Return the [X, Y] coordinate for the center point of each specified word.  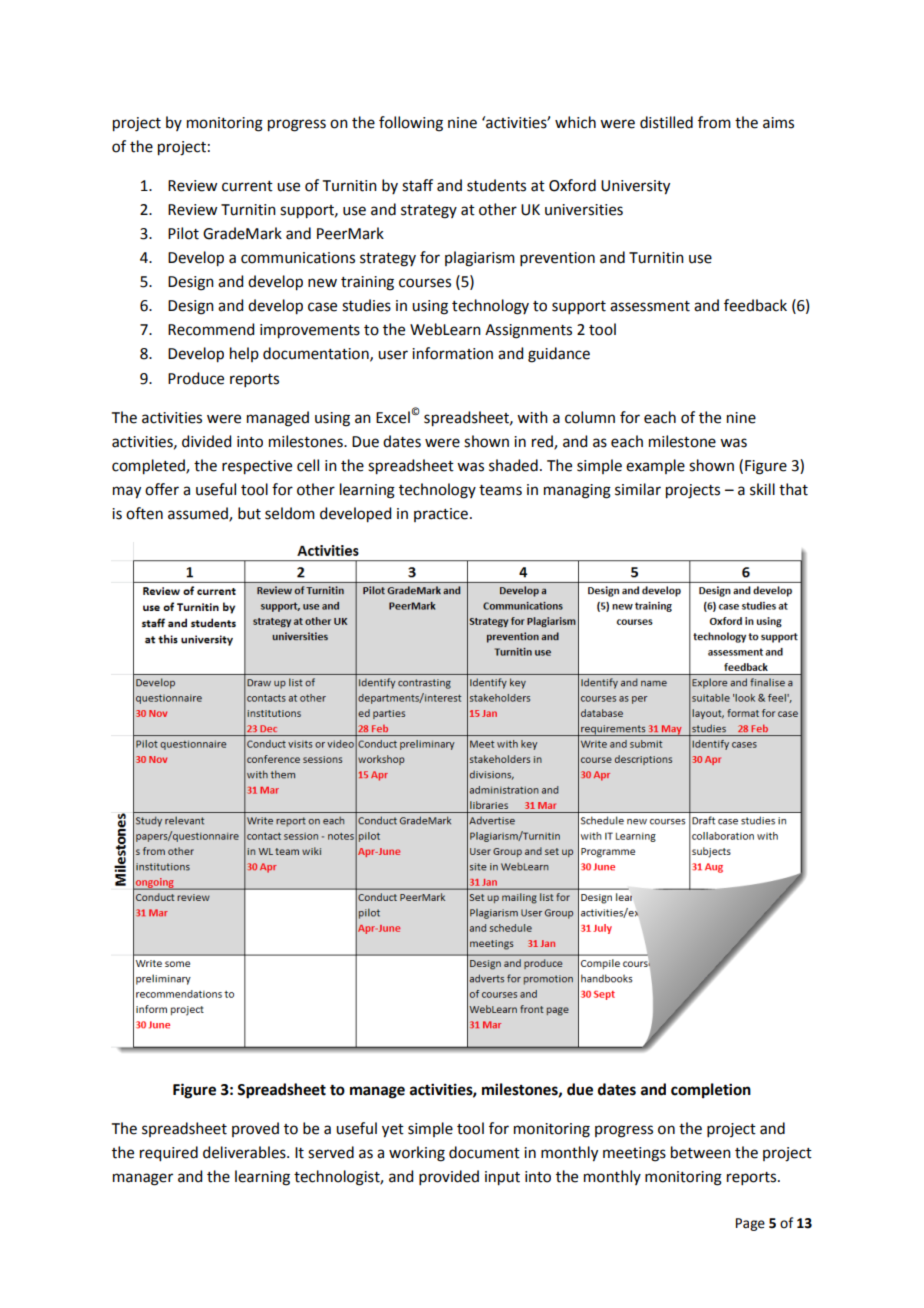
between [701, 1152]
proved [255, 1129]
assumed [199, 514]
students [496, 185]
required [169, 1154]
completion [711, 1091]
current [247, 186]
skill [762, 489]
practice [441, 515]
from [714, 122]
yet [393, 1131]
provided [449, 1177]
